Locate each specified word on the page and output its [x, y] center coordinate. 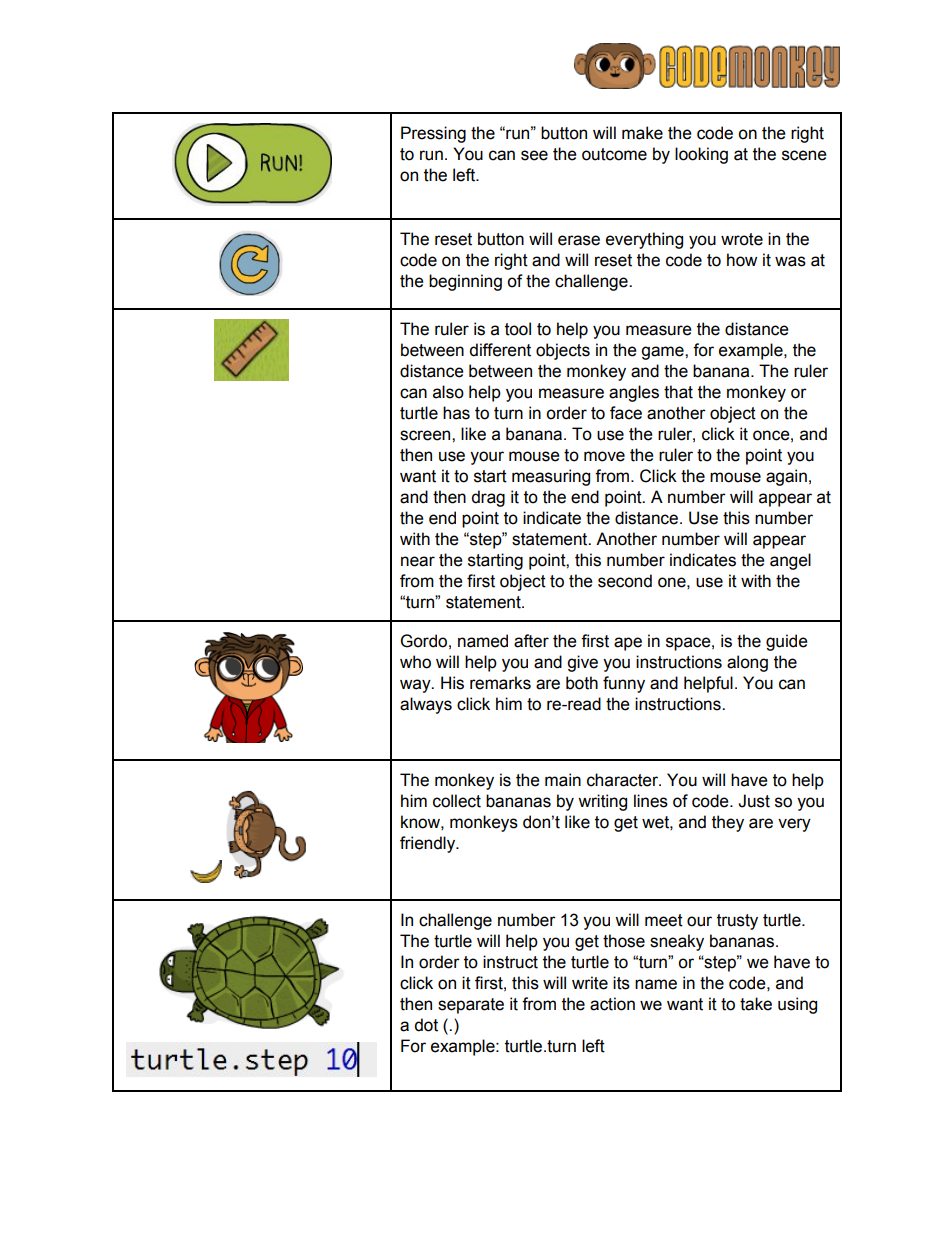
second [625, 581]
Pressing [433, 134]
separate [471, 1006]
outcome [614, 154]
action [612, 1004]
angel [790, 561]
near [418, 561]
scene [804, 155]
